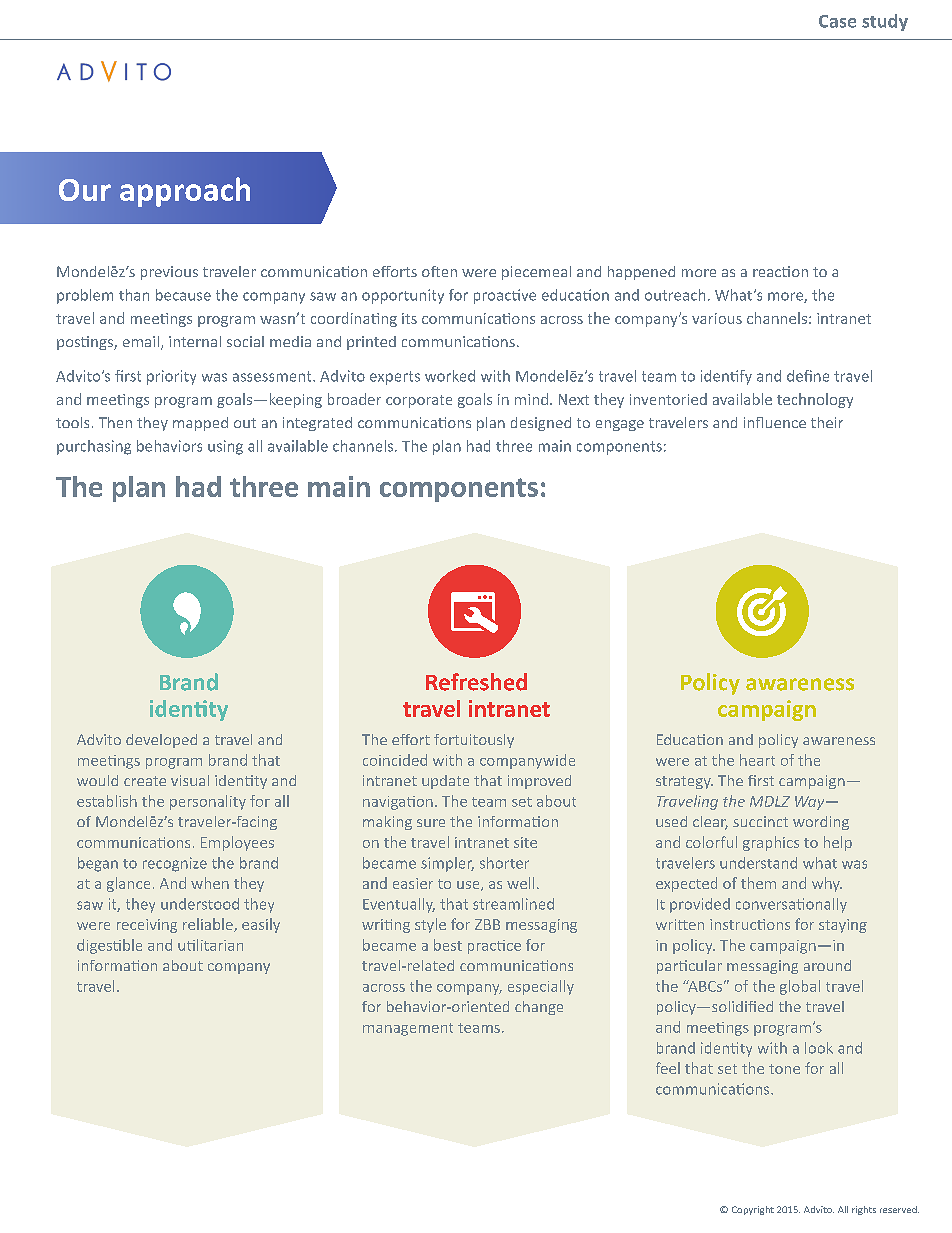 The width and height of the document is (952, 1233). I want to click on mapped, so click(200, 424).
